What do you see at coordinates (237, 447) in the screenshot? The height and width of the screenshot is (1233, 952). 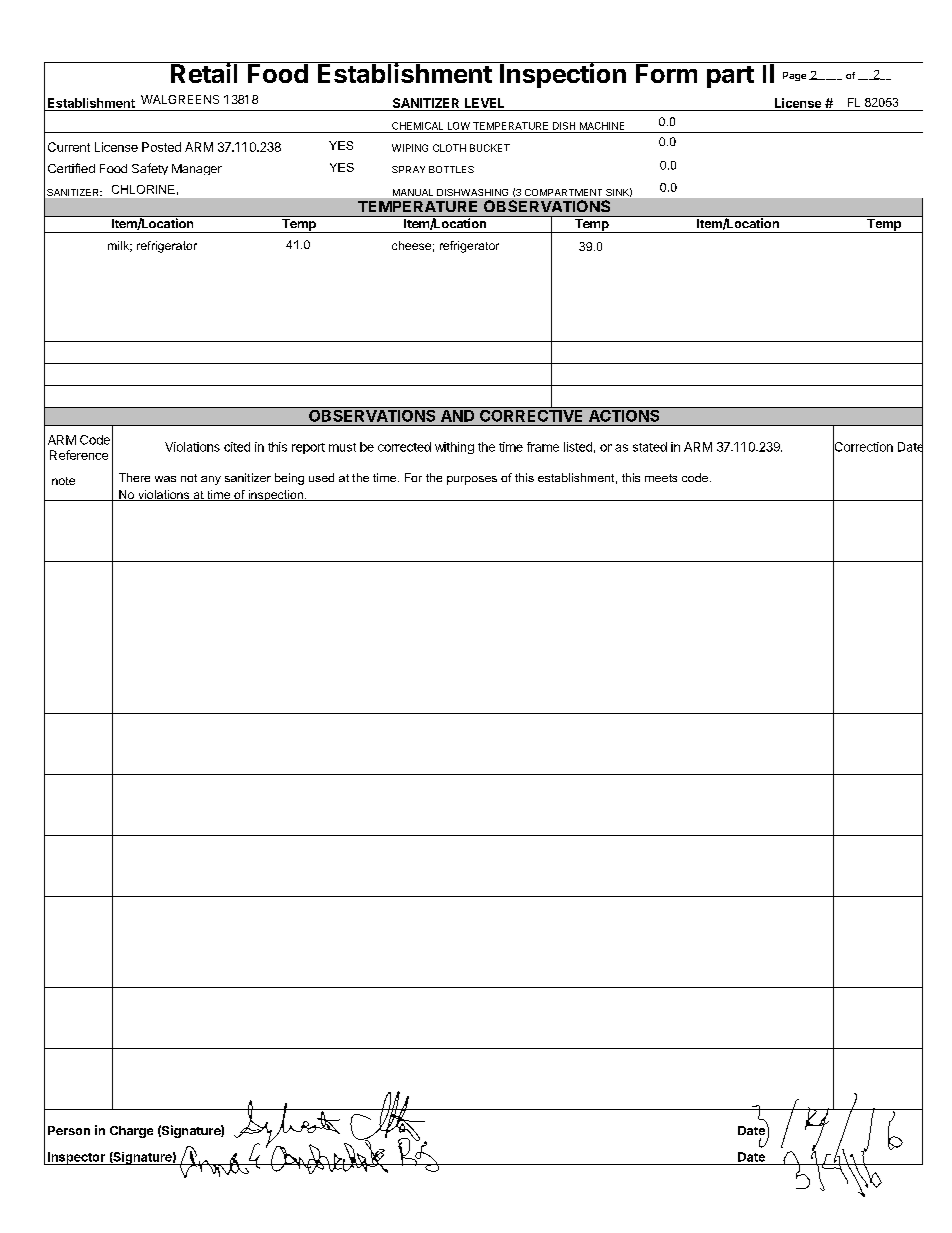 I see `cited` at bounding box center [237, 447].
